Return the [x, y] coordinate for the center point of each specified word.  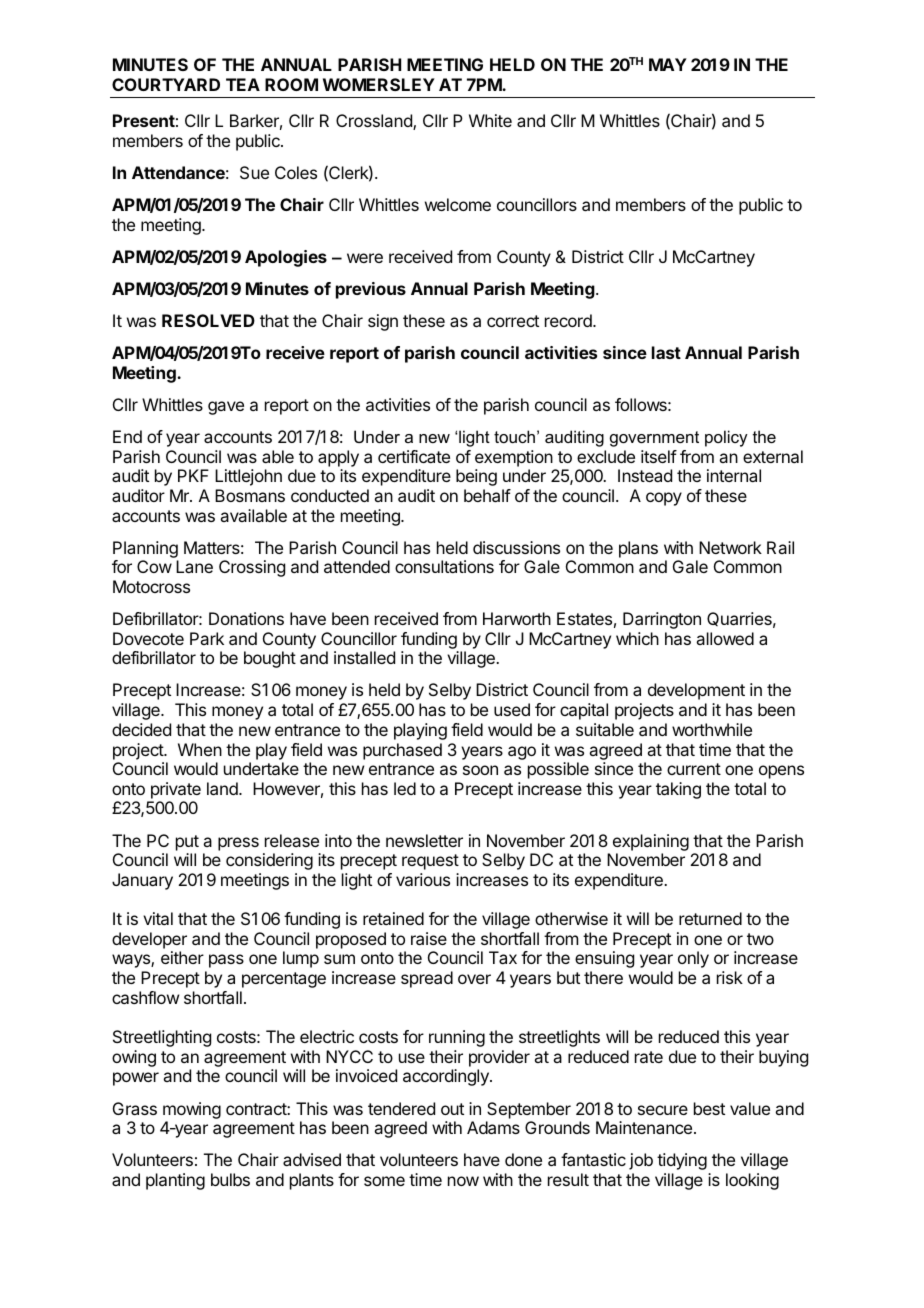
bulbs [230, 1179]
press [238, 844]
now [463, 1181]
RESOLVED [208, 320]
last [666, 352]
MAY [668, 64]
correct [513, 321]
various [423, 879]
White [490, 120]
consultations [444, 566]
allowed [725, 638]
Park [207, 638]
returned [710, 918]
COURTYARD [166, 84]
